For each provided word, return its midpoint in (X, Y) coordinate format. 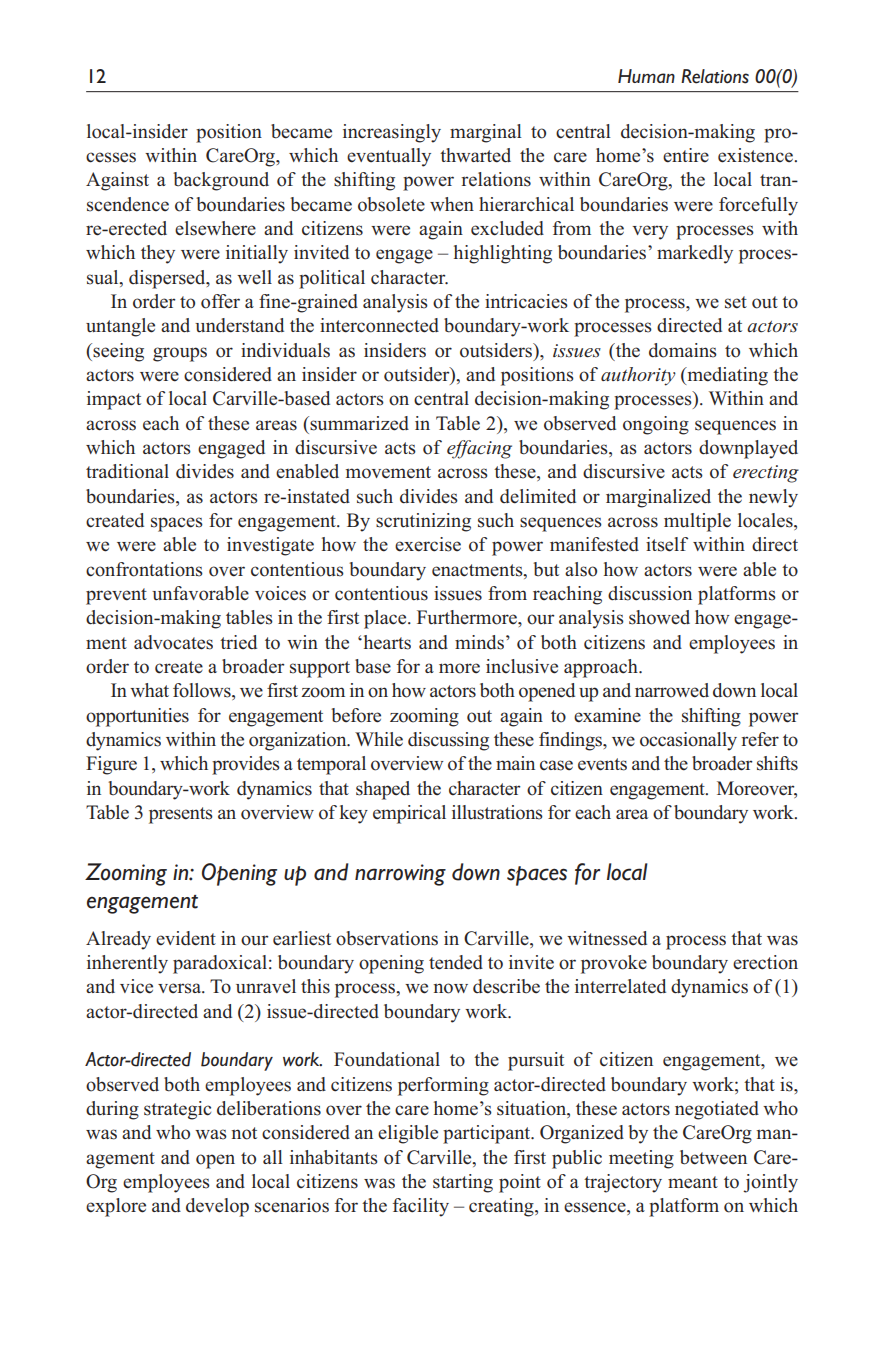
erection (765, 962)
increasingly (392, 133)
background (221, 181)
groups (180, 354)
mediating (726, 376)
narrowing (400, 875)
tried (238, 642)
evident (186, 938)
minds (479, 642)
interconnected (379, 325)
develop (217, 1207)
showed (659, 617)
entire (686, 155)
